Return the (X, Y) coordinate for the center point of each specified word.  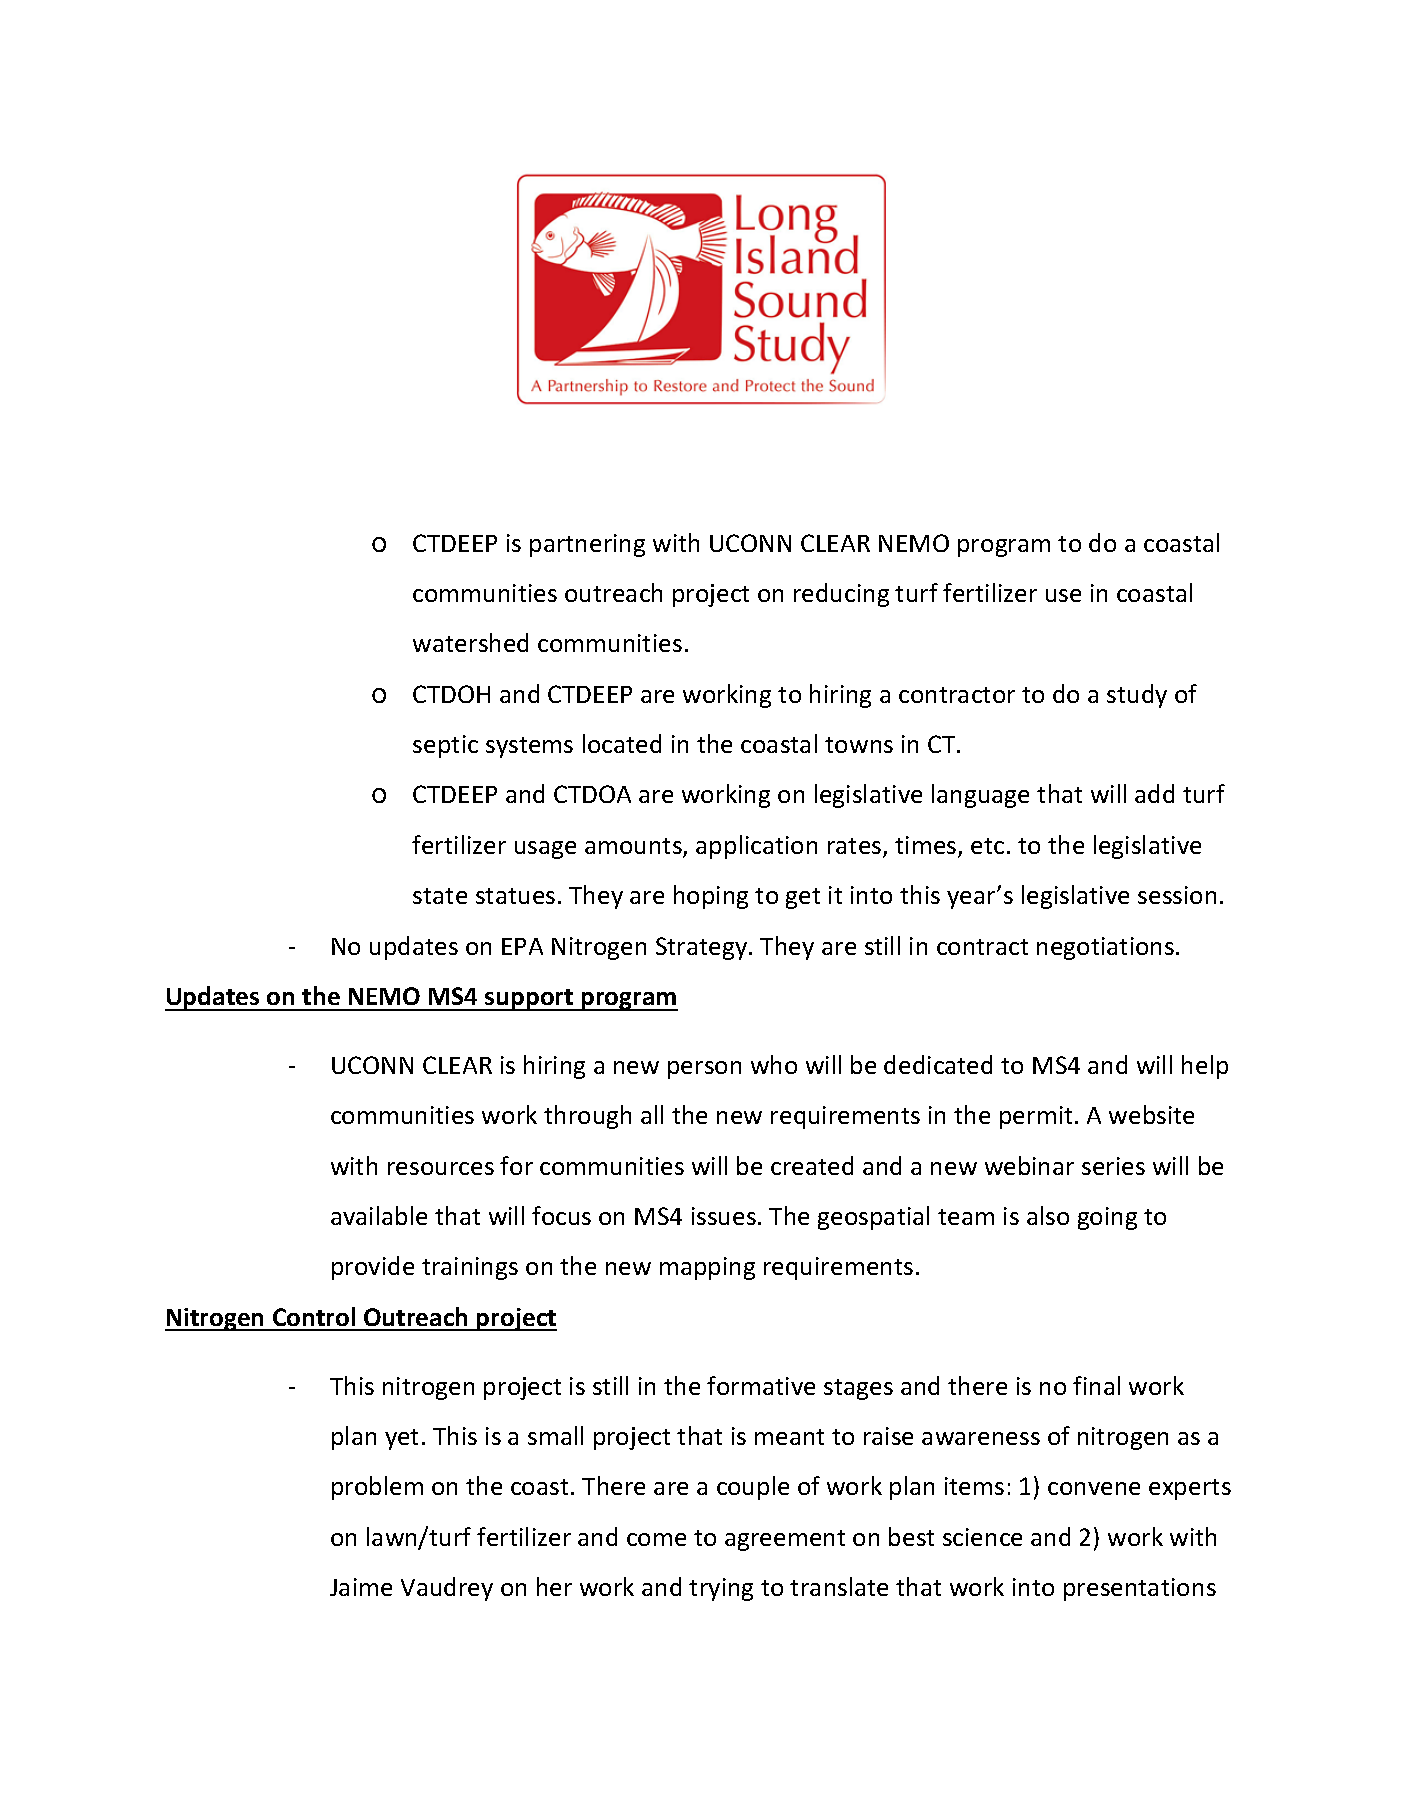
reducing (841, 595)
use (1063, 595)
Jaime (361, 1587)
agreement (785, 1540)
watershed (470, 642)
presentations (1140, 1589)
